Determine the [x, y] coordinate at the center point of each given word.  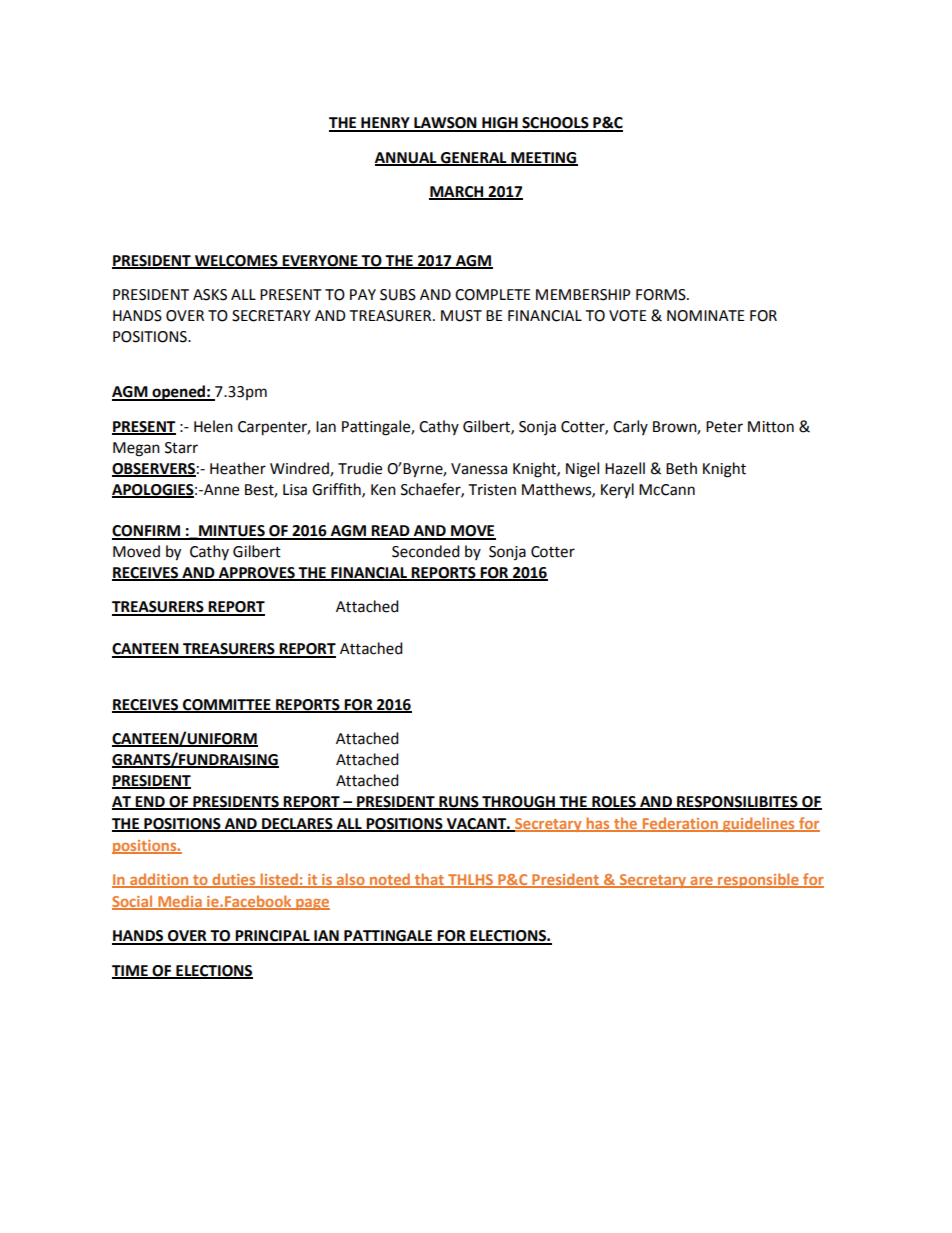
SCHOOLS [555, 124]
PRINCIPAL [273, 937]
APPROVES [256, 574]
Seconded [426, 551]
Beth [681, 468]
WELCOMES [236, 261]
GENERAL [474, 158]
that [429, 880]
